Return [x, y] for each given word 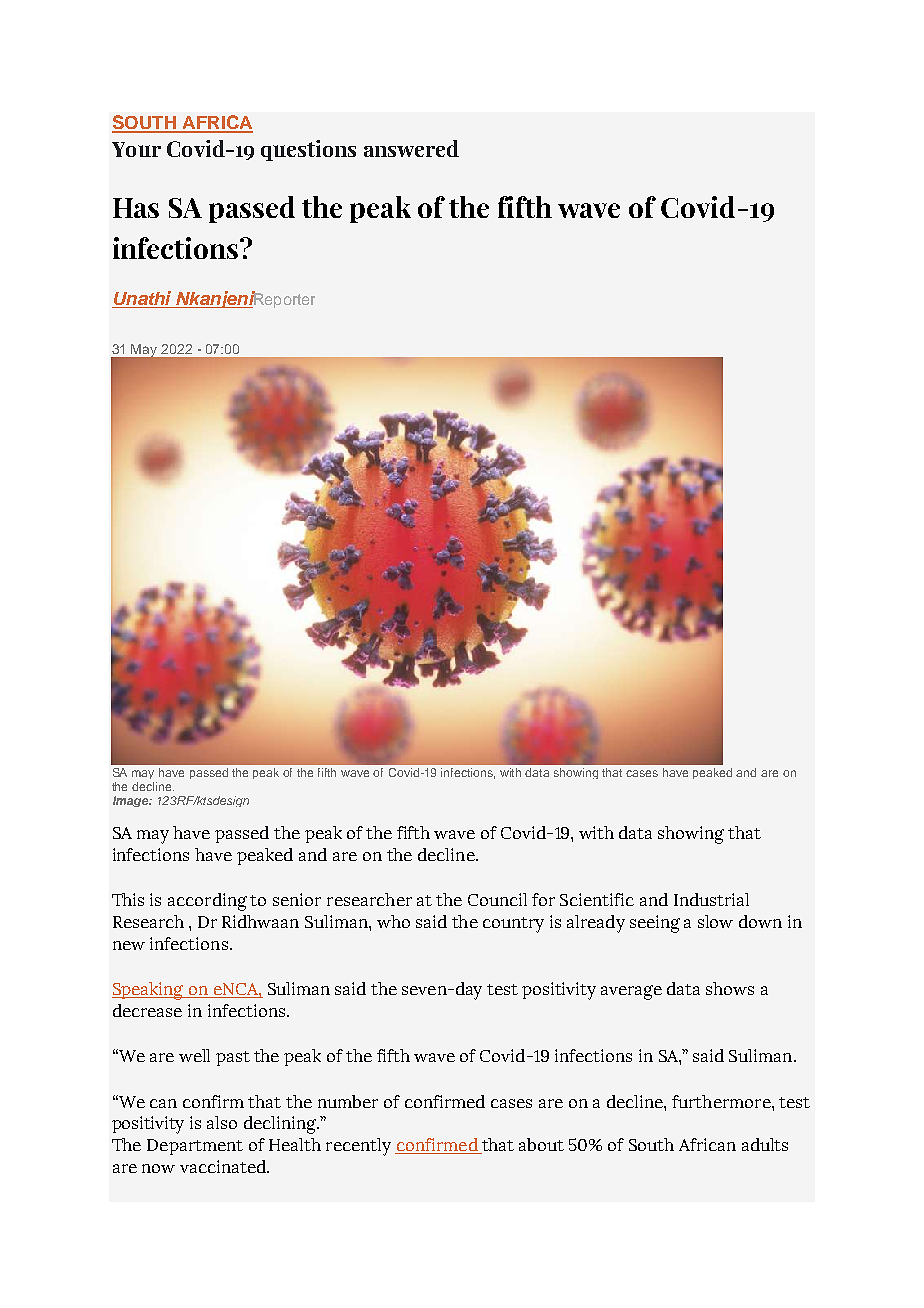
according [207, 902]
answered [411, 148]
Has [136, 208]
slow [715, 921]
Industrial [711, 899]
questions [308, 150]
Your [136, 149]
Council [497, 899]
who [393, 921]
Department [195, 1147]
